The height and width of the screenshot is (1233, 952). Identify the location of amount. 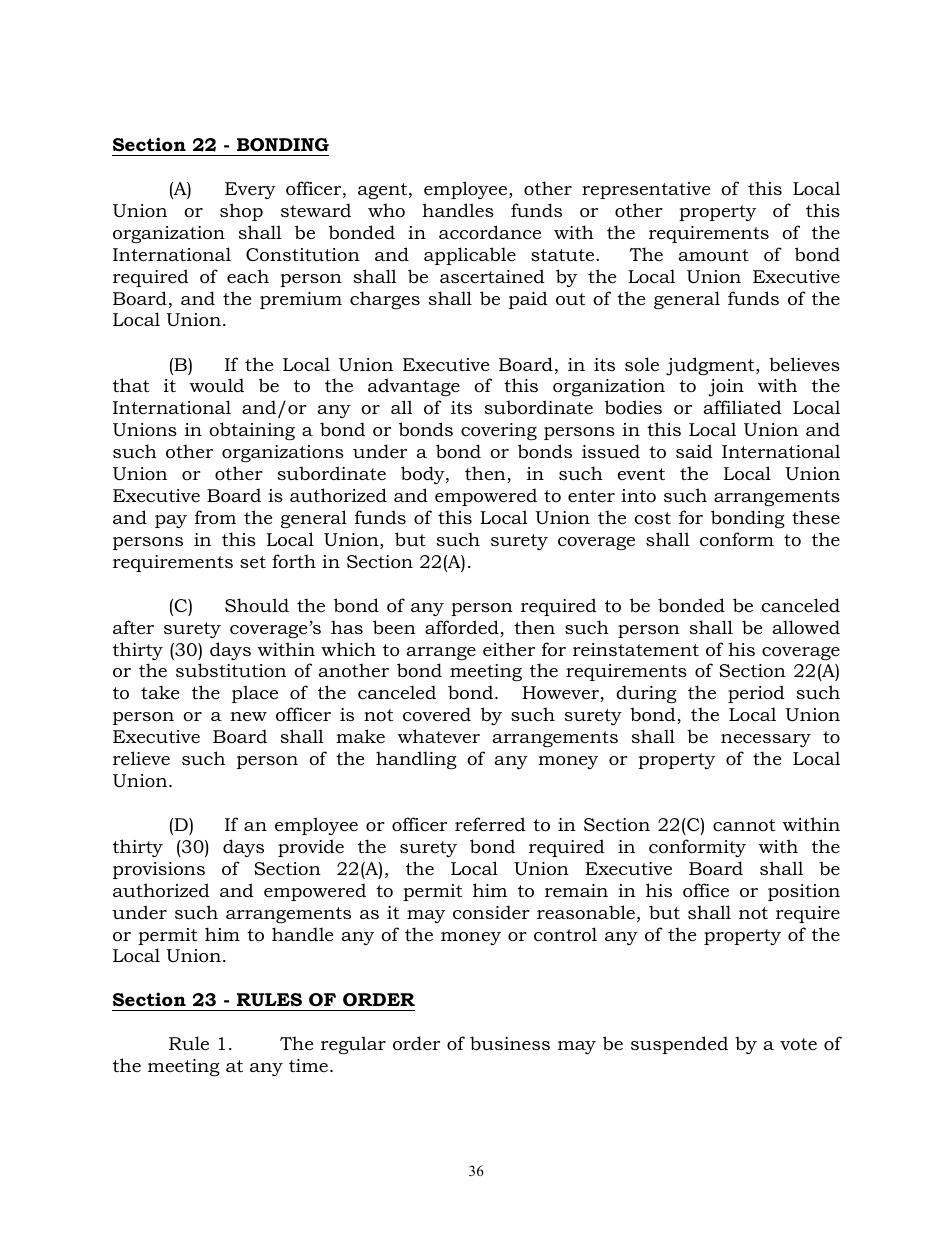
(713, 255).
